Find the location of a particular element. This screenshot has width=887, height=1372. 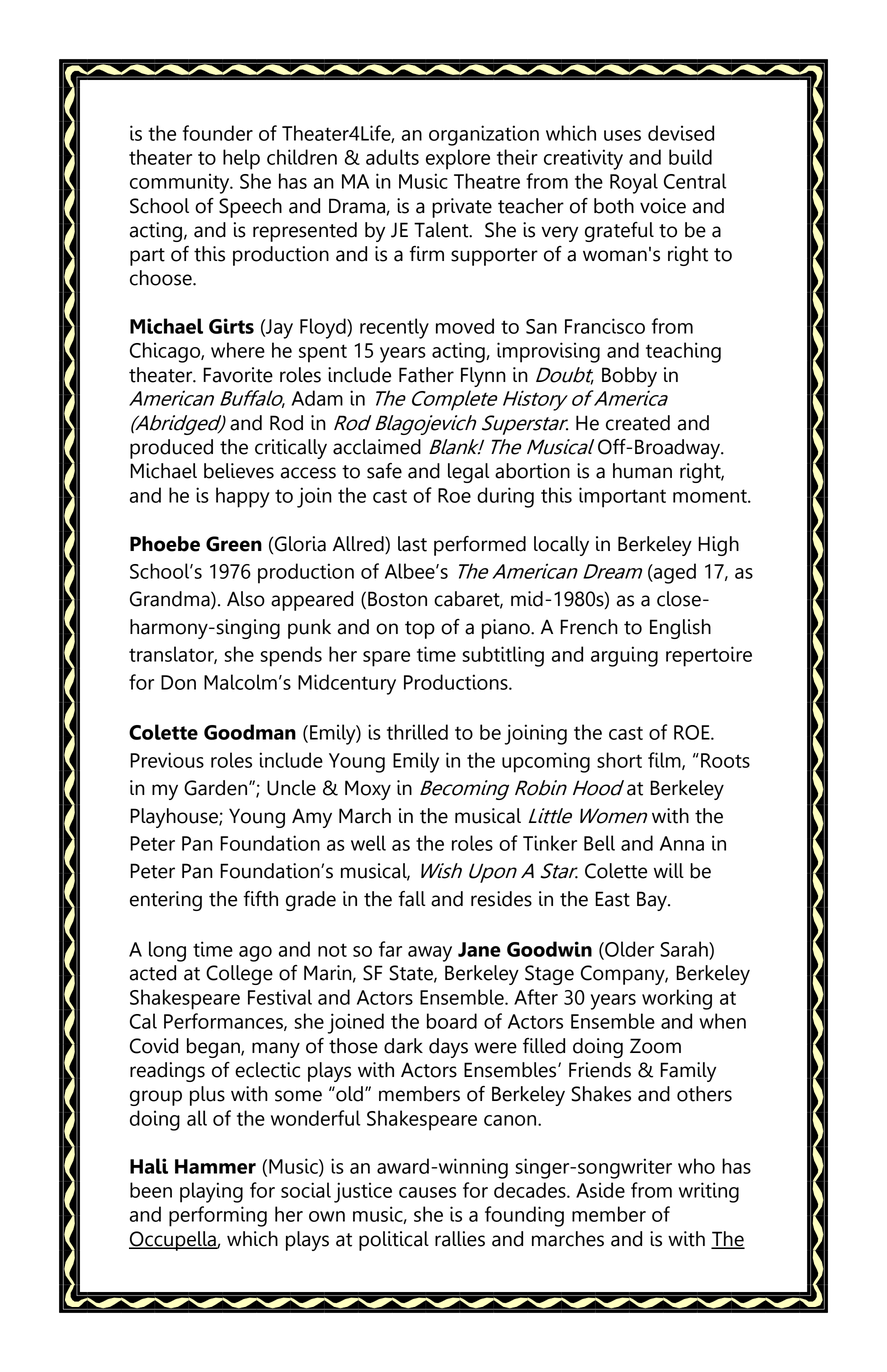

film is located at coordinates (665, 761).
